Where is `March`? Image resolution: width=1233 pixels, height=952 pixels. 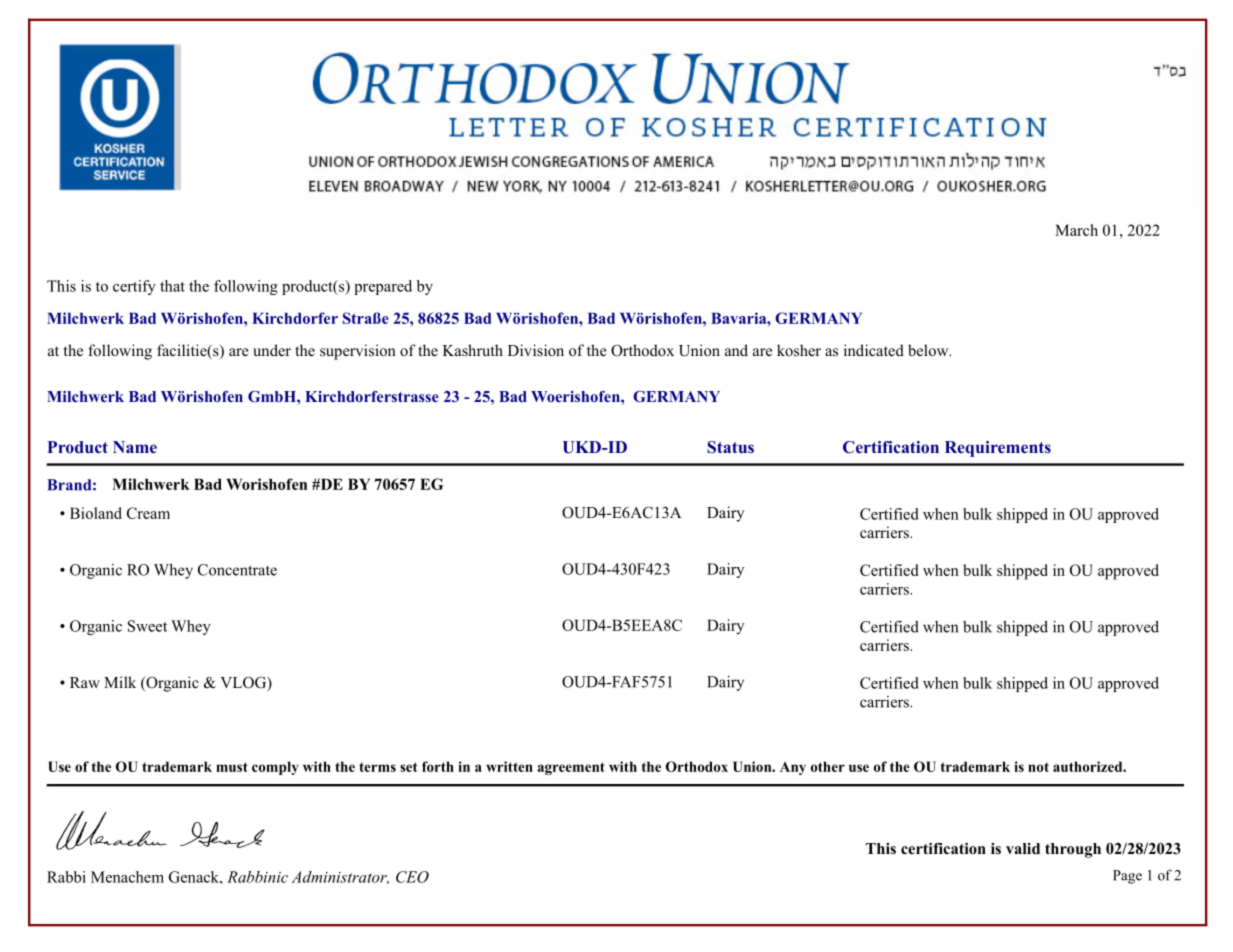 March is located at coordinates (1076, 230).
